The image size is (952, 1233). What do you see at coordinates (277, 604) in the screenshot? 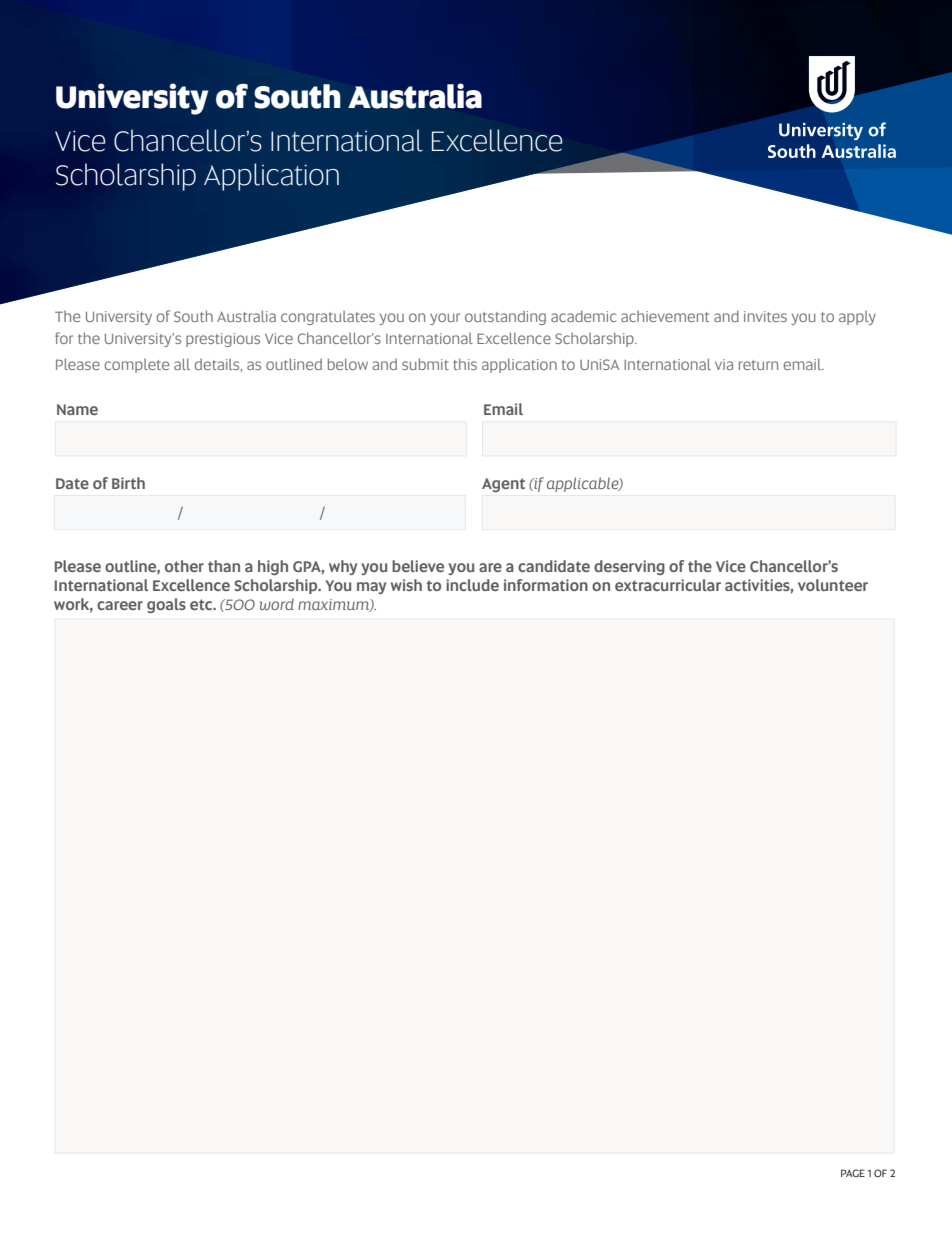
I see `word` at bounding box center [277, 604].
